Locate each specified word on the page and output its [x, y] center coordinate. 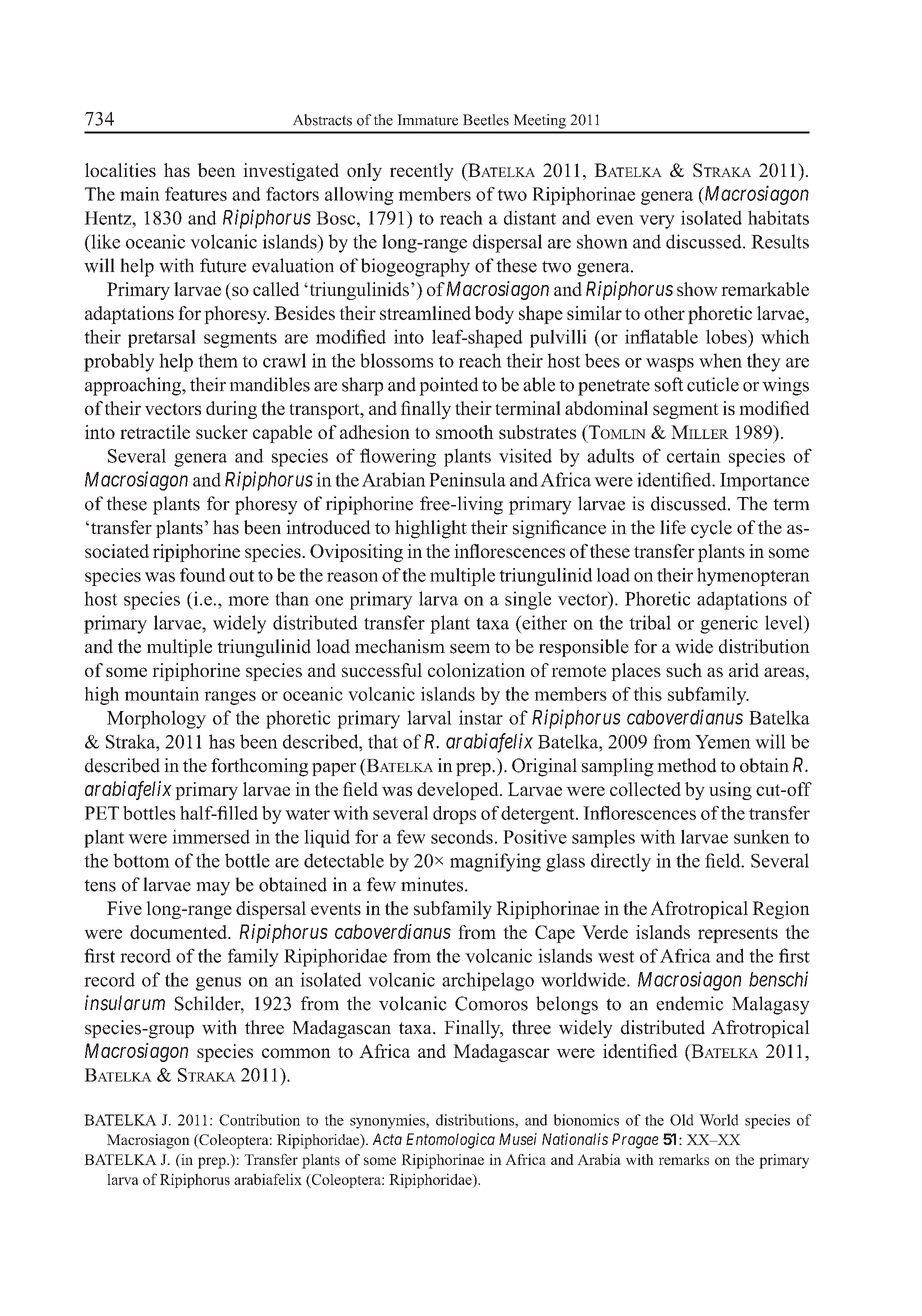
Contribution [259, 1120]
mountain [161, 694]
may [213, 889]
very [657, 222]
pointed [449, 386]
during [231, 410]
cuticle [713, 384]
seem [470, 649]
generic [729, 624]
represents [738, 935]
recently [422, 172]
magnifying [495, 862]
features [196, 194]
